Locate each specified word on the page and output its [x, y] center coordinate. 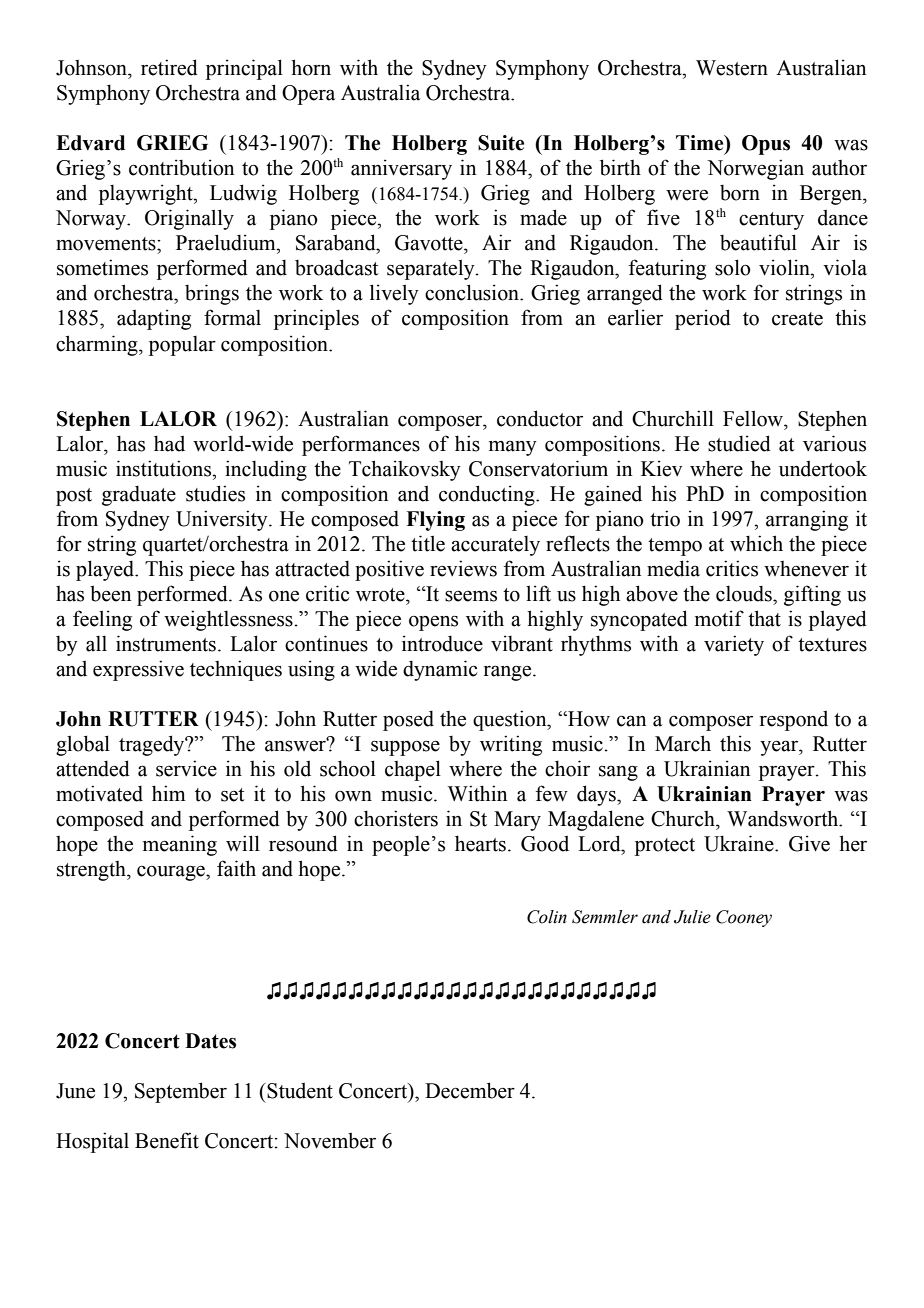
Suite [501, 143]
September [181, 1092]
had [169, 443]
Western [732, 68]
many [513, 448]
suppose [405, 748]
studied [739, 443]
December [470, 1090]
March [683, 743]
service [186, 768]
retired [169, 67]
